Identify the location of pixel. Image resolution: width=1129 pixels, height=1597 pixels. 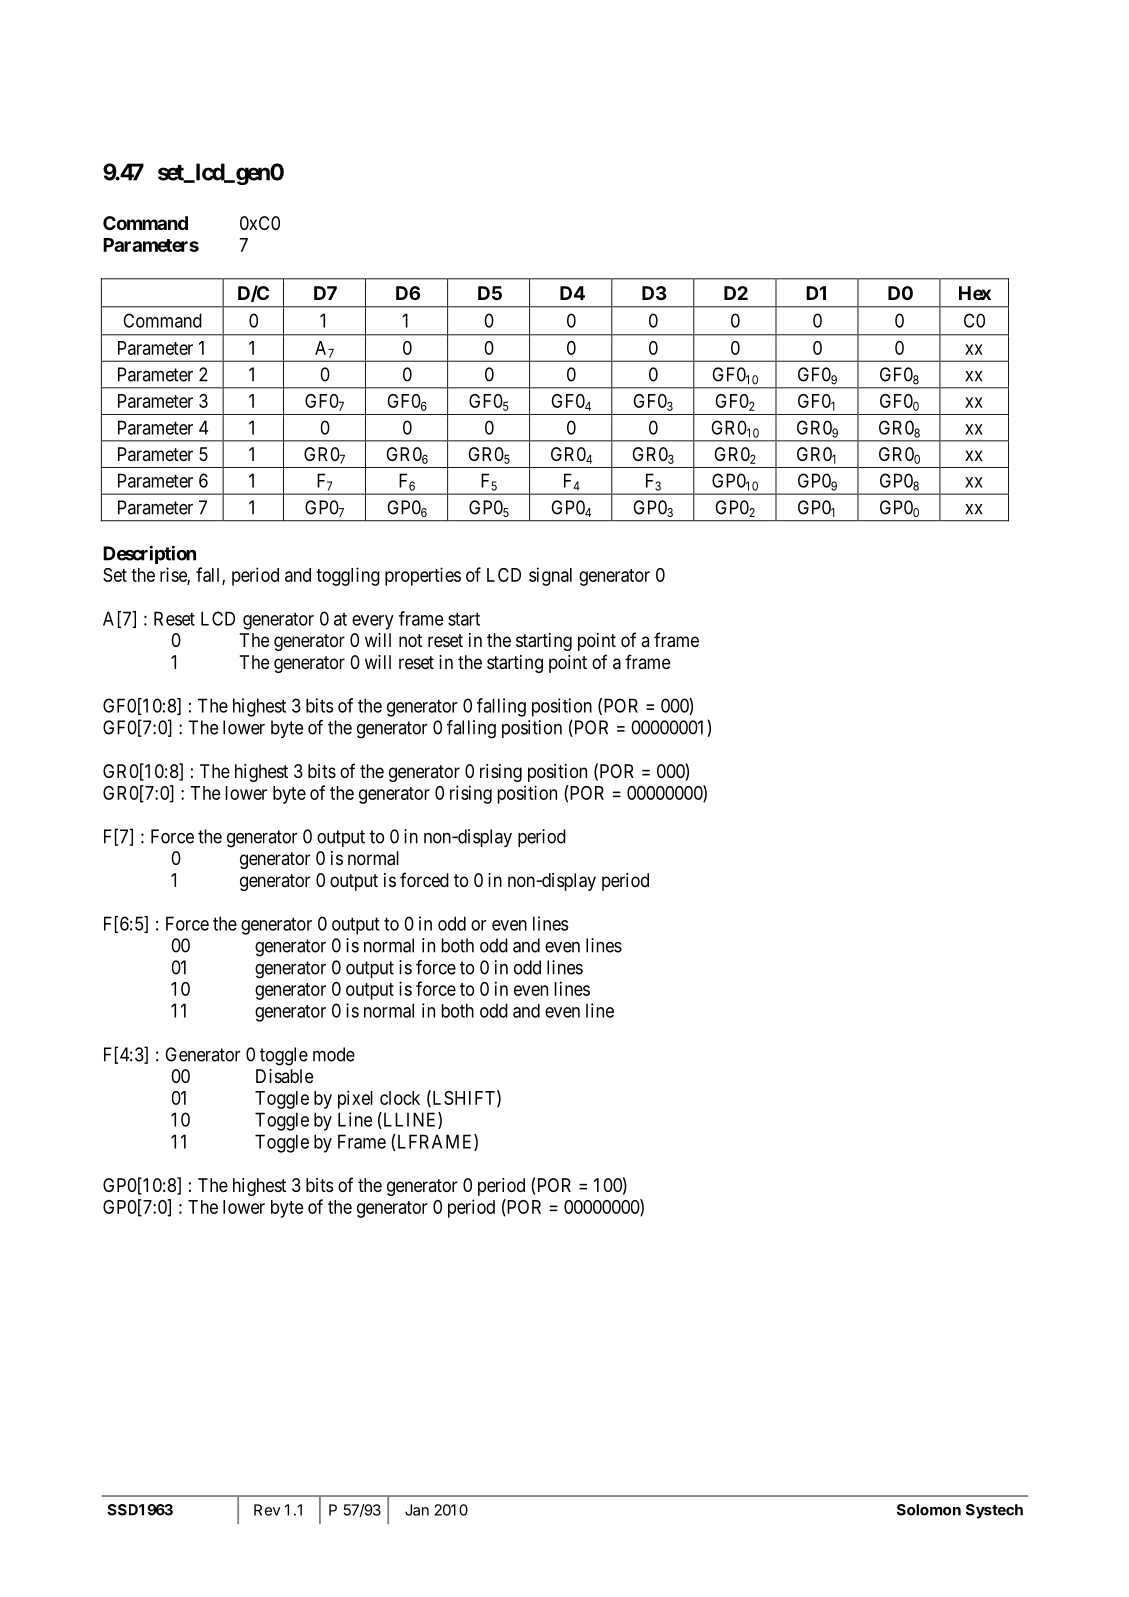
(355, 1099).
